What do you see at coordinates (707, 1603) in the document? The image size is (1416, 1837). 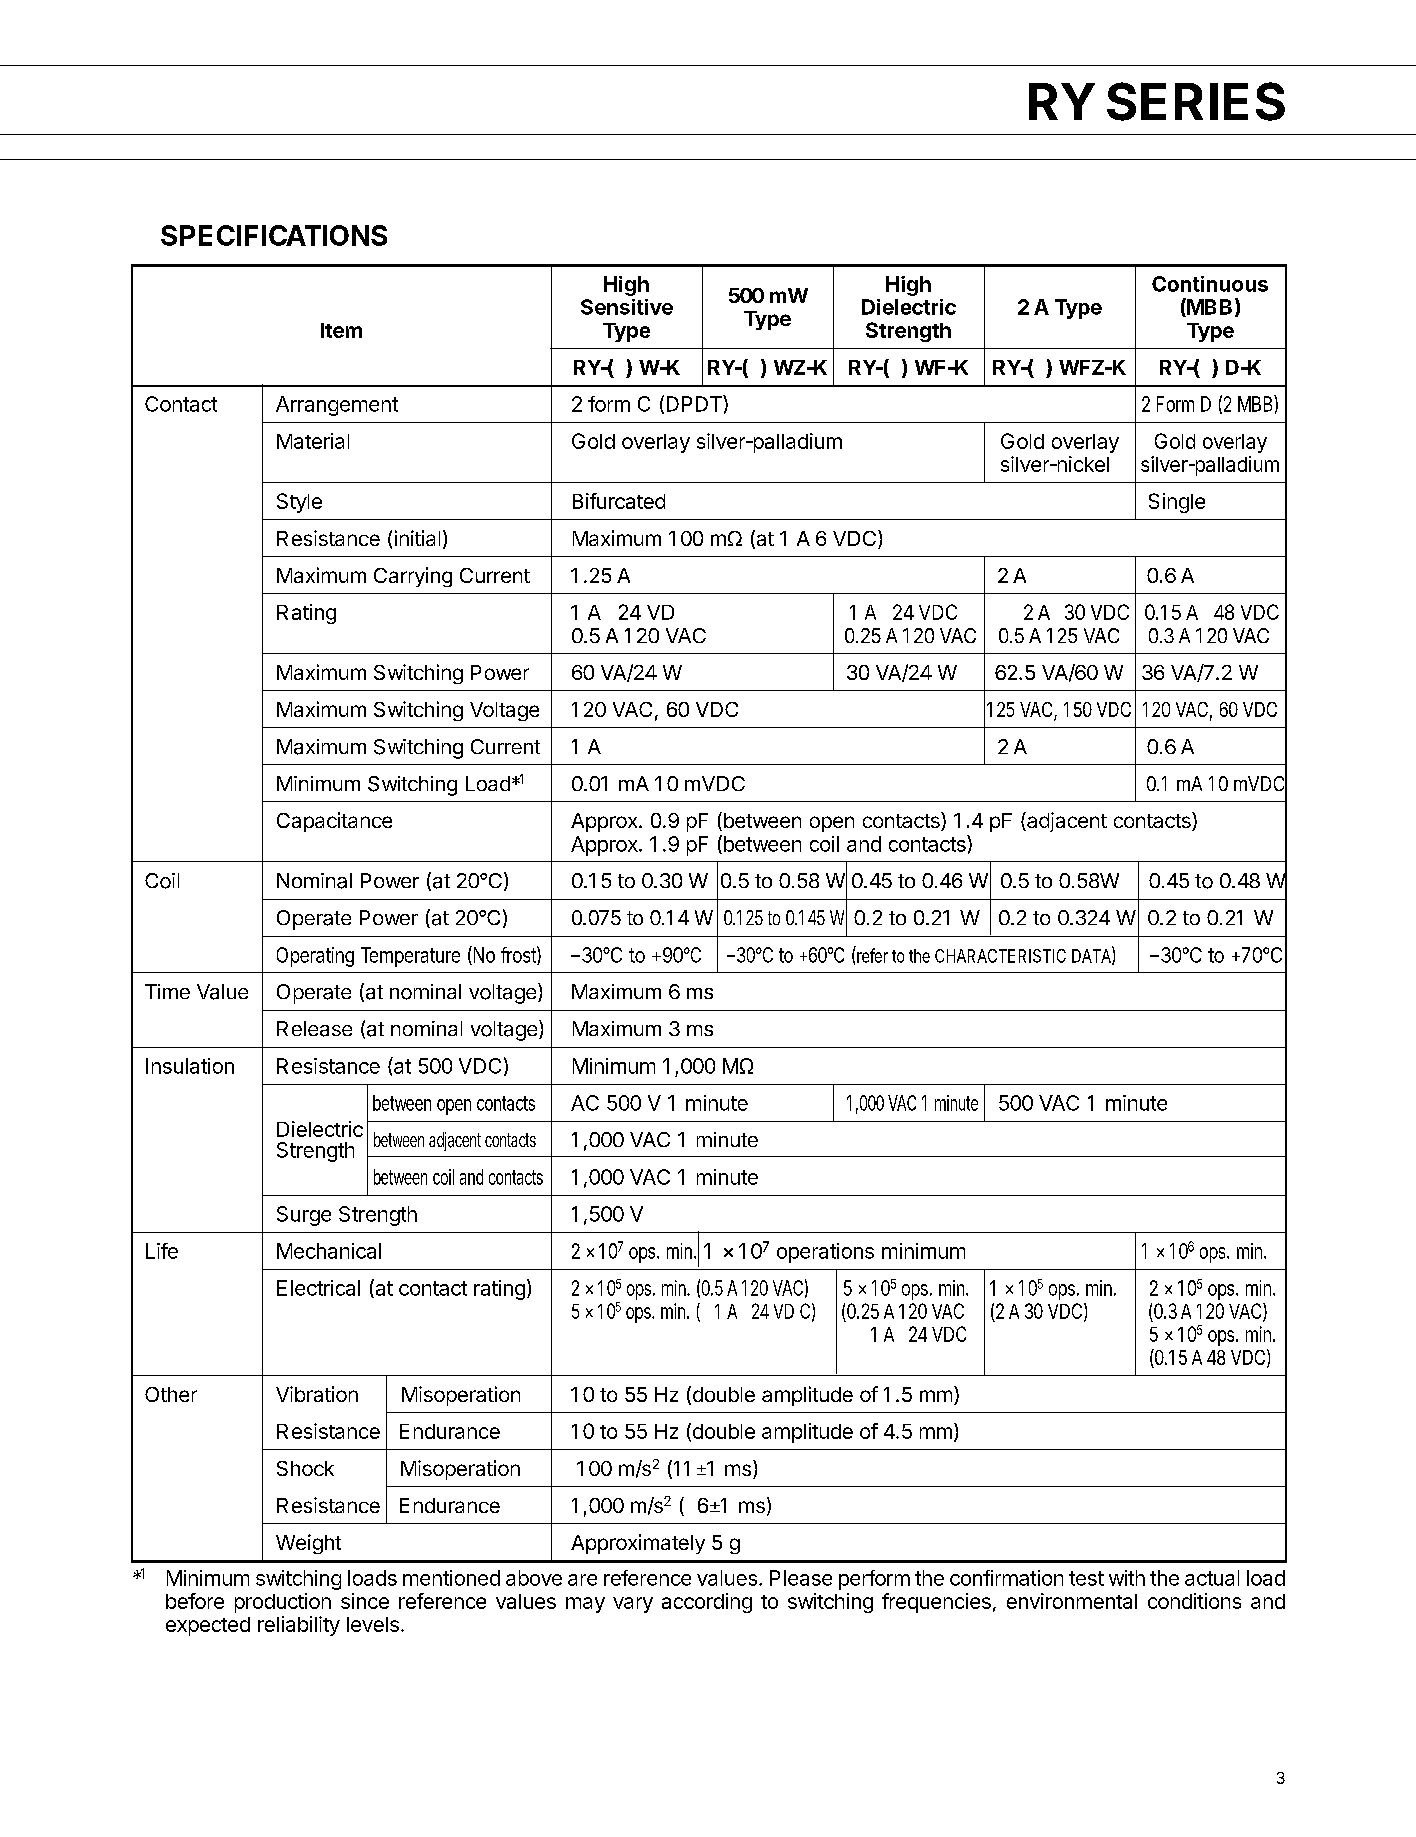 I see `according` at bounding box center [707, 1603].
